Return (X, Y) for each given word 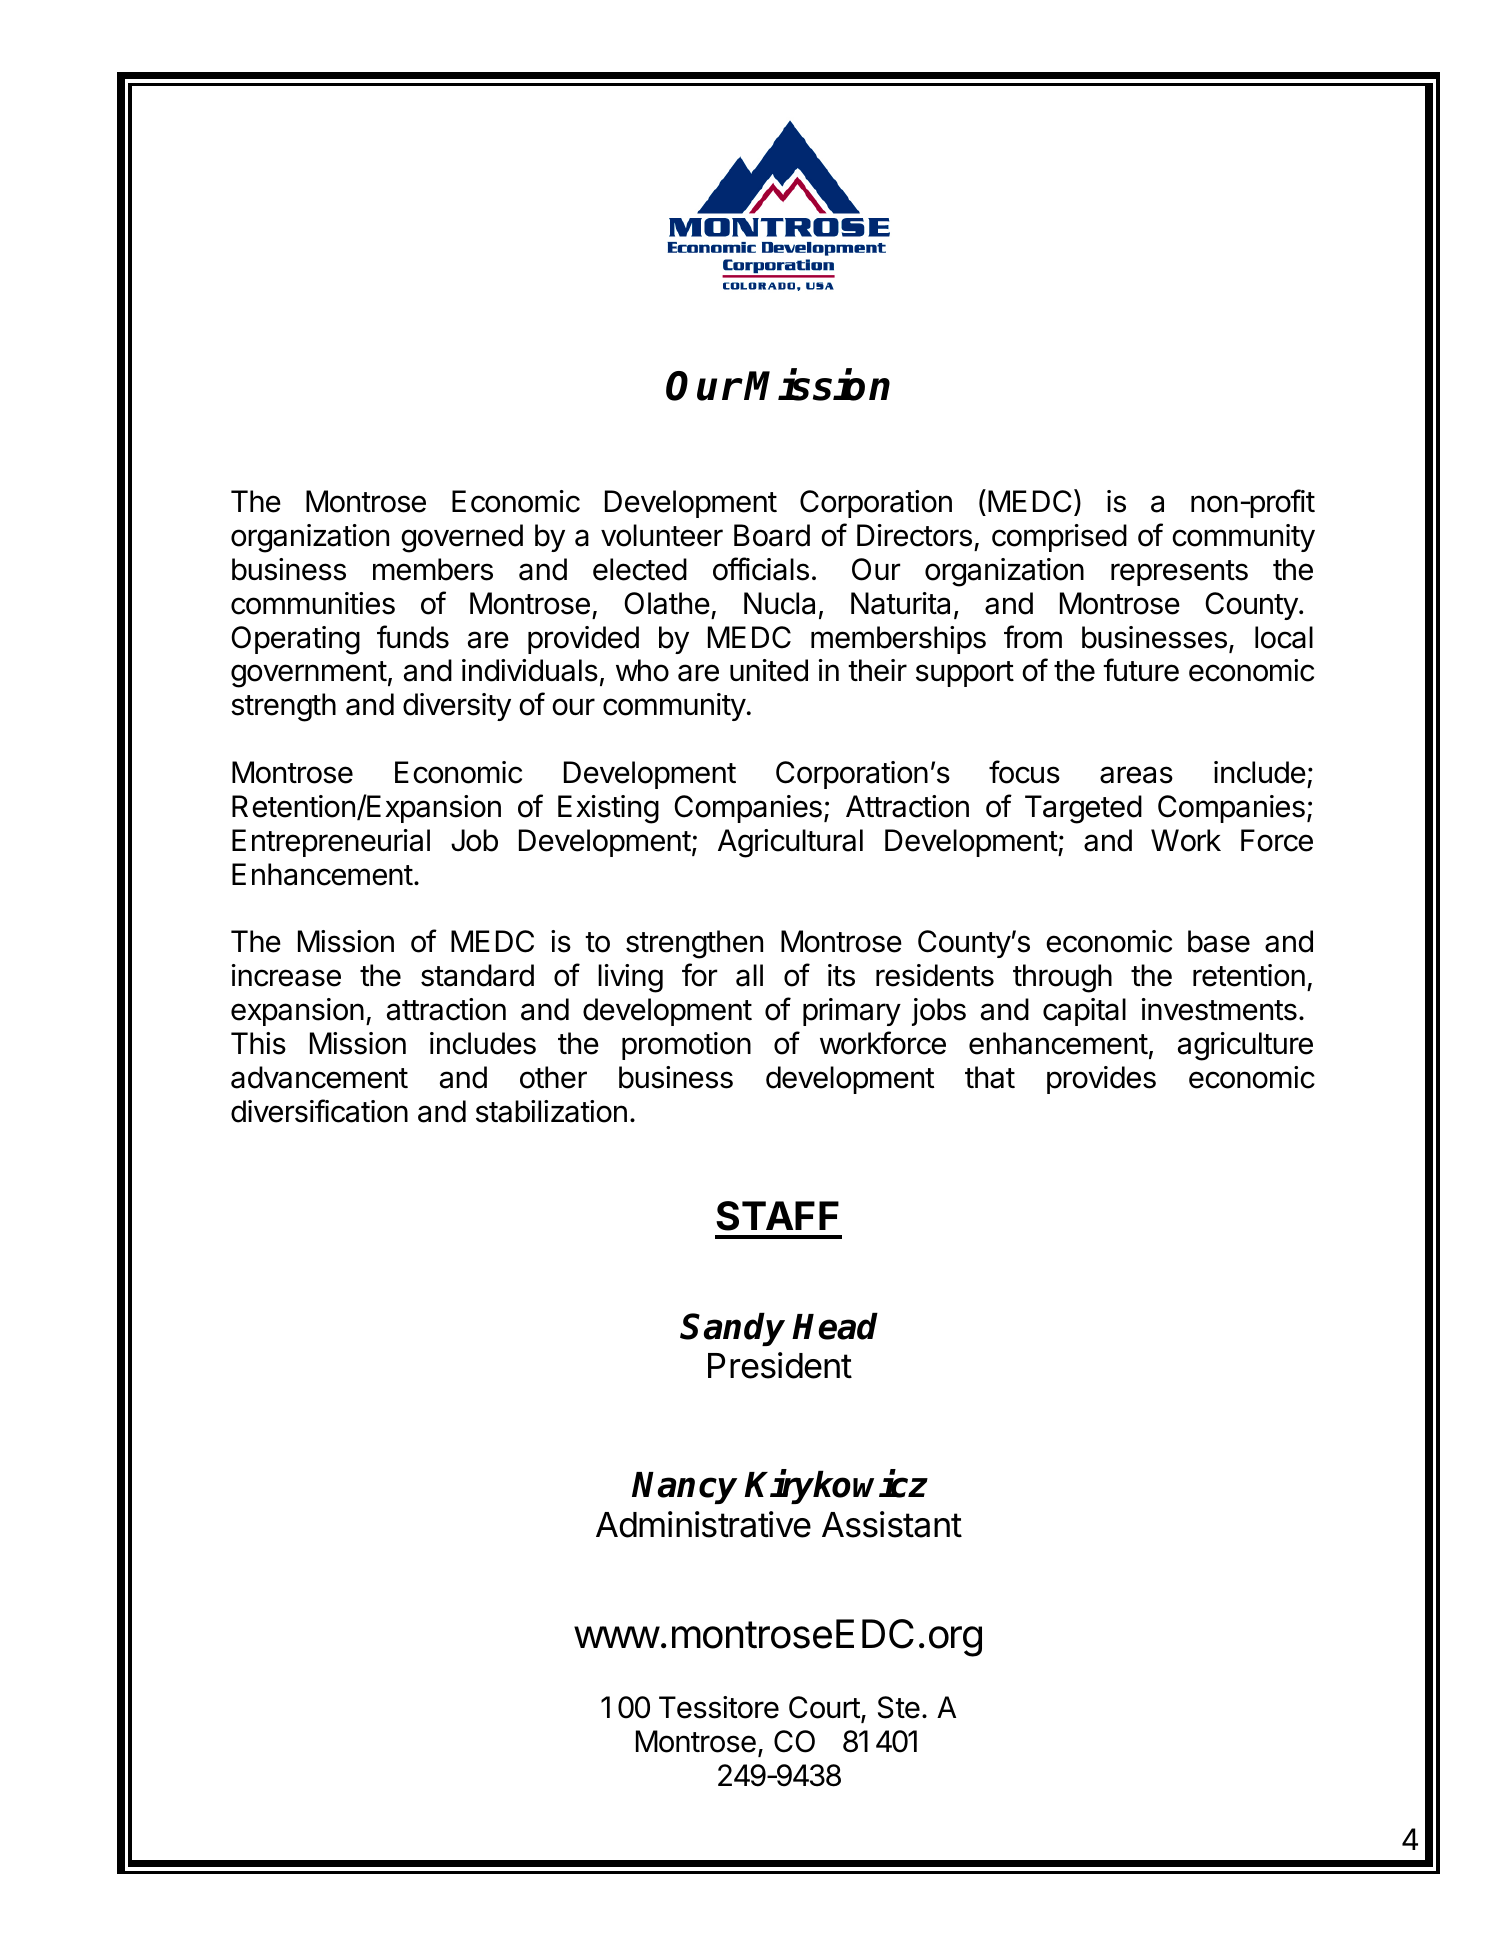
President (780, 1365)
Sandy (732, 1329)
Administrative (703, 1524)
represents (1179, 573)
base (1219, 941)
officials (761, 569)
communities (313, 603)
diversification (319, 1111)
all (749, 975)
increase (286, 975)
